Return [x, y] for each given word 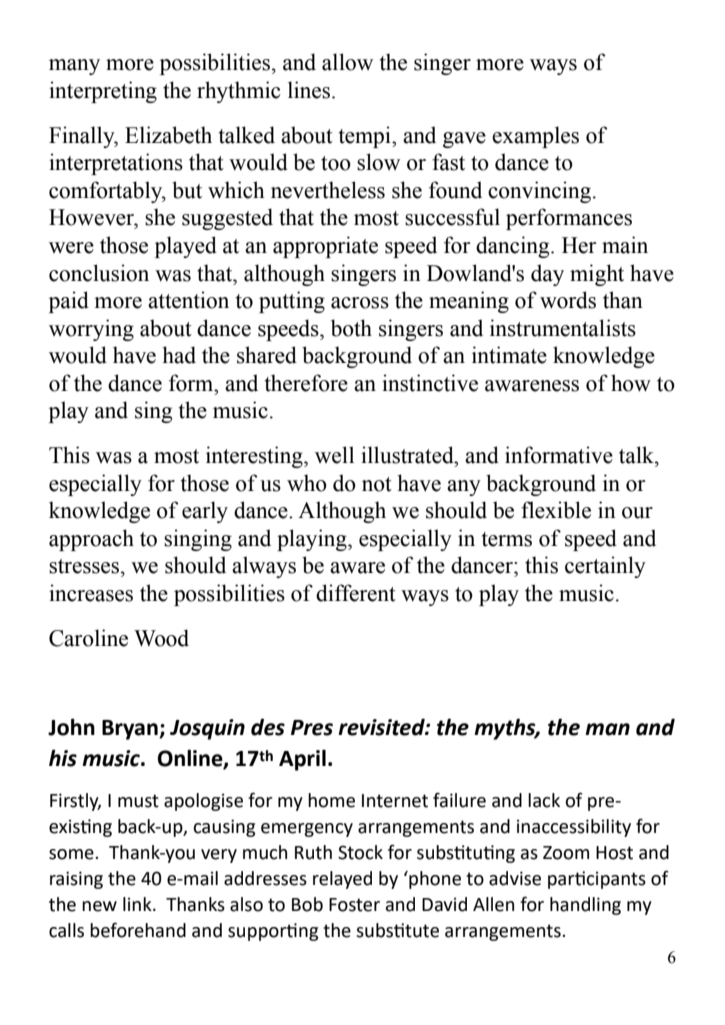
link [138, 904]
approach [91, 540]
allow [347, 62]
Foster [354, 905]
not [377, 484]
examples [535, 137]
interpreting [103, 92]
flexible [556, 510]
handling [585, 906]
